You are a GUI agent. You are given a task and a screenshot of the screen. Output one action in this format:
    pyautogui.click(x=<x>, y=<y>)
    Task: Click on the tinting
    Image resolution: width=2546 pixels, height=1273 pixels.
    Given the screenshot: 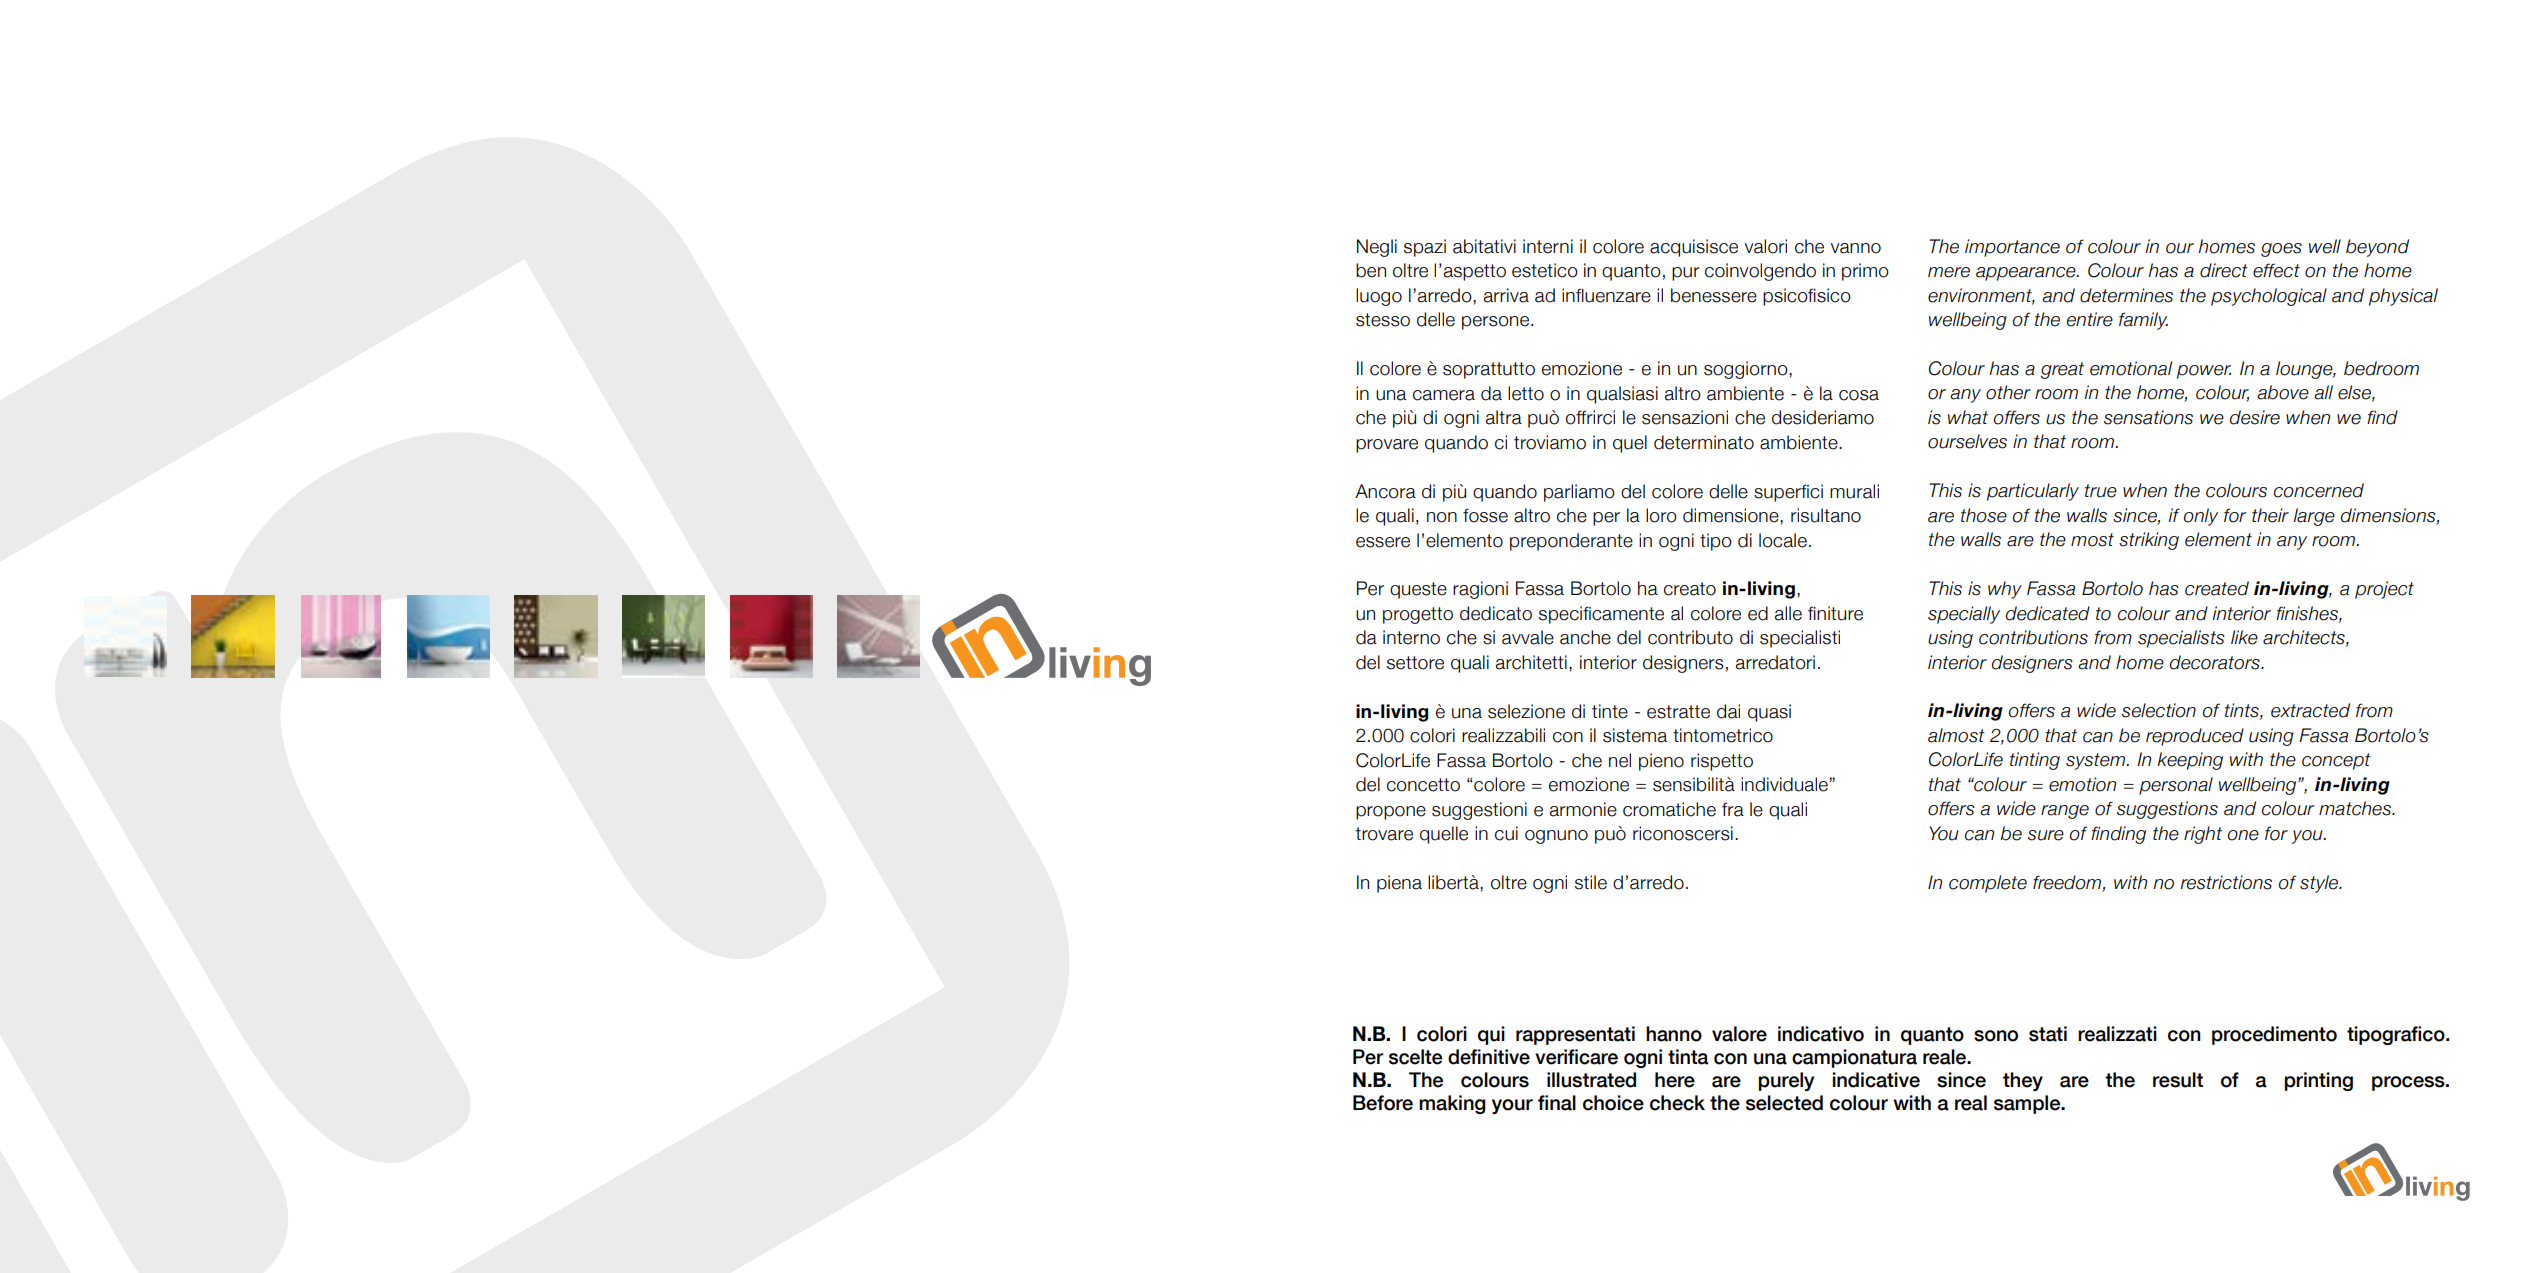 What is the action you would take?
    pyautogui.click(x=2035, y=761)
